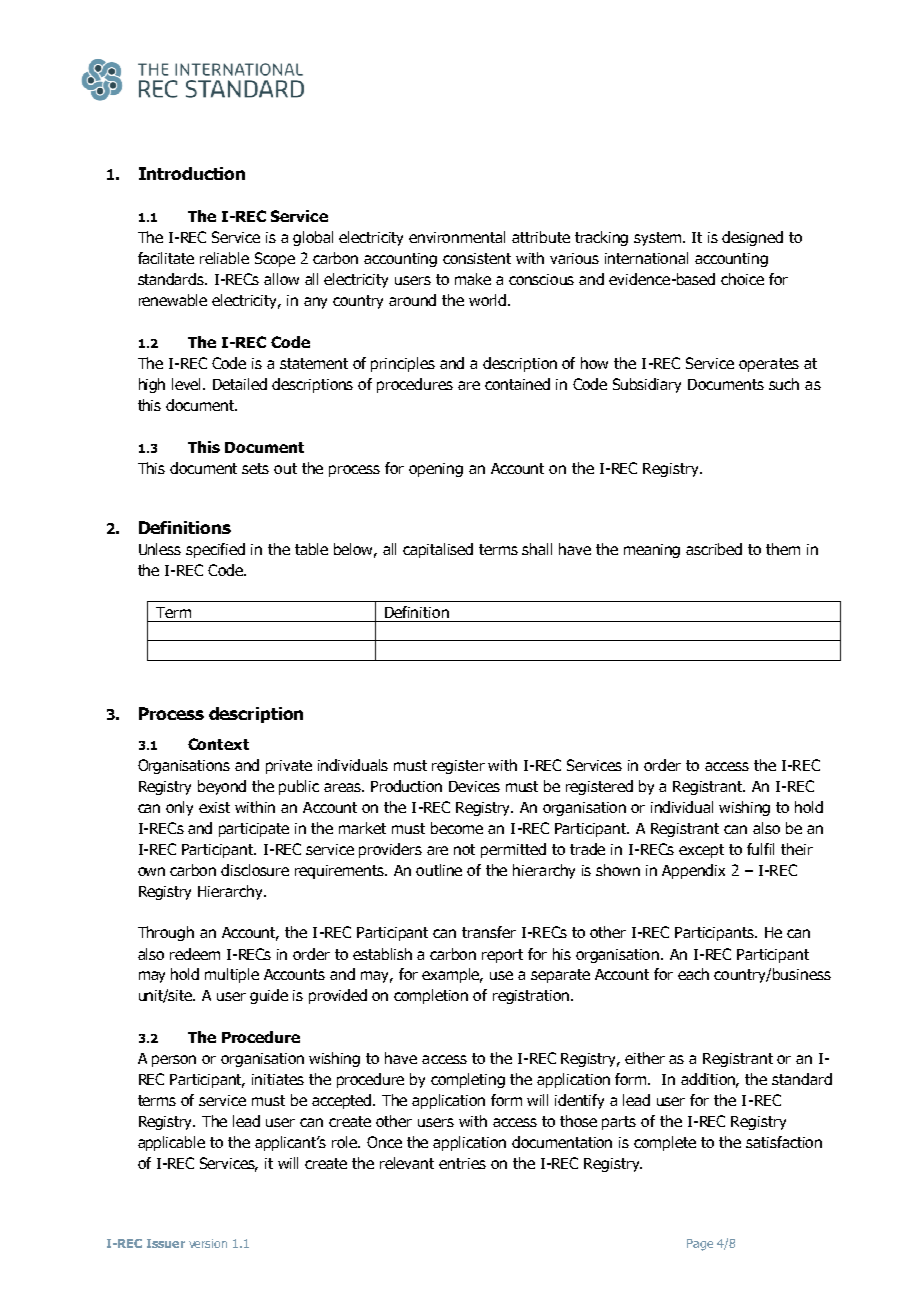 Image resolution: width=924 pixels, height=1308 pixels. What do you see at coordinates (214, 807) in the screenshot?
I see `exist` at bounding box center [214, 807].
